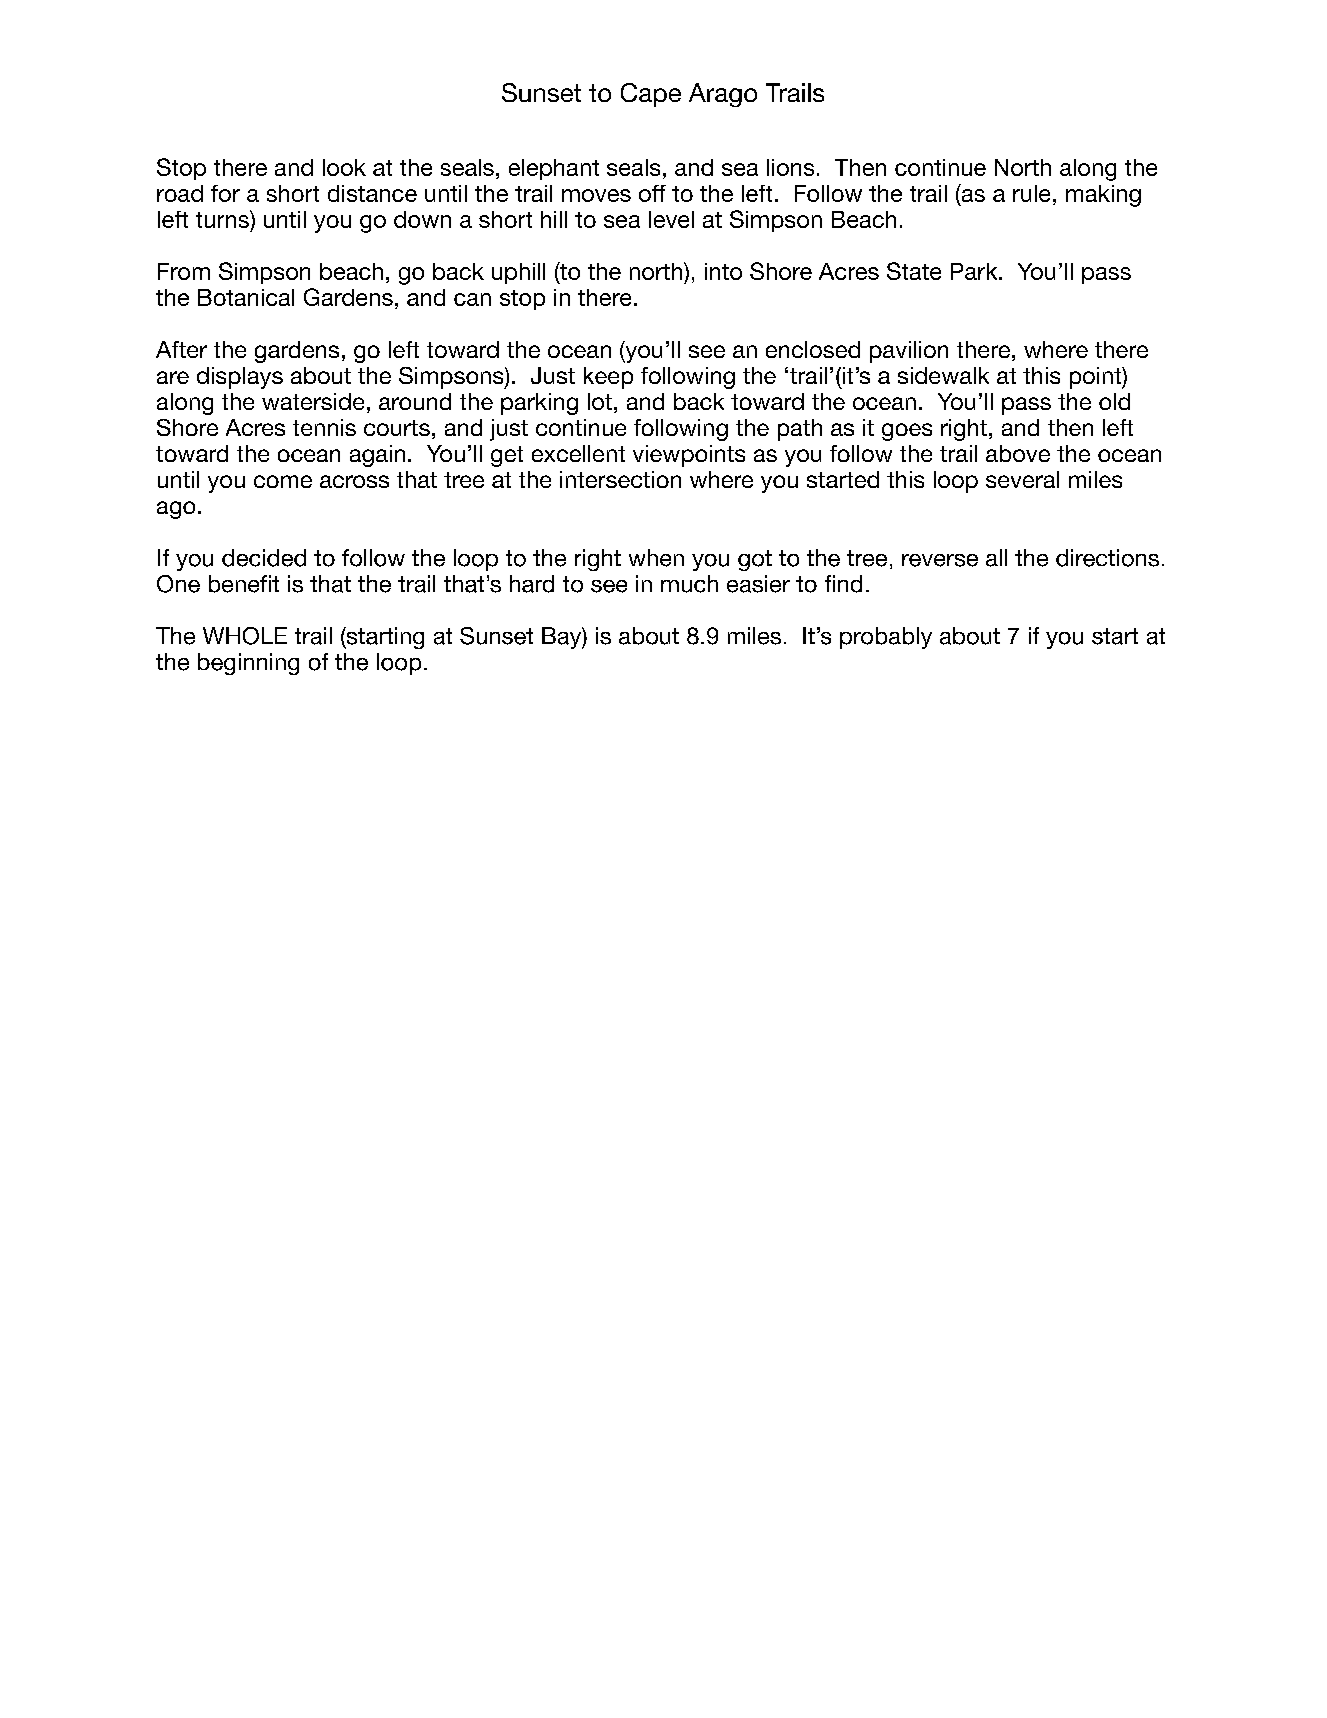 The width and height of the document is (1327, 1718). Describe the element at coordinates (344, 167) in the document. I see `look` at that location.
